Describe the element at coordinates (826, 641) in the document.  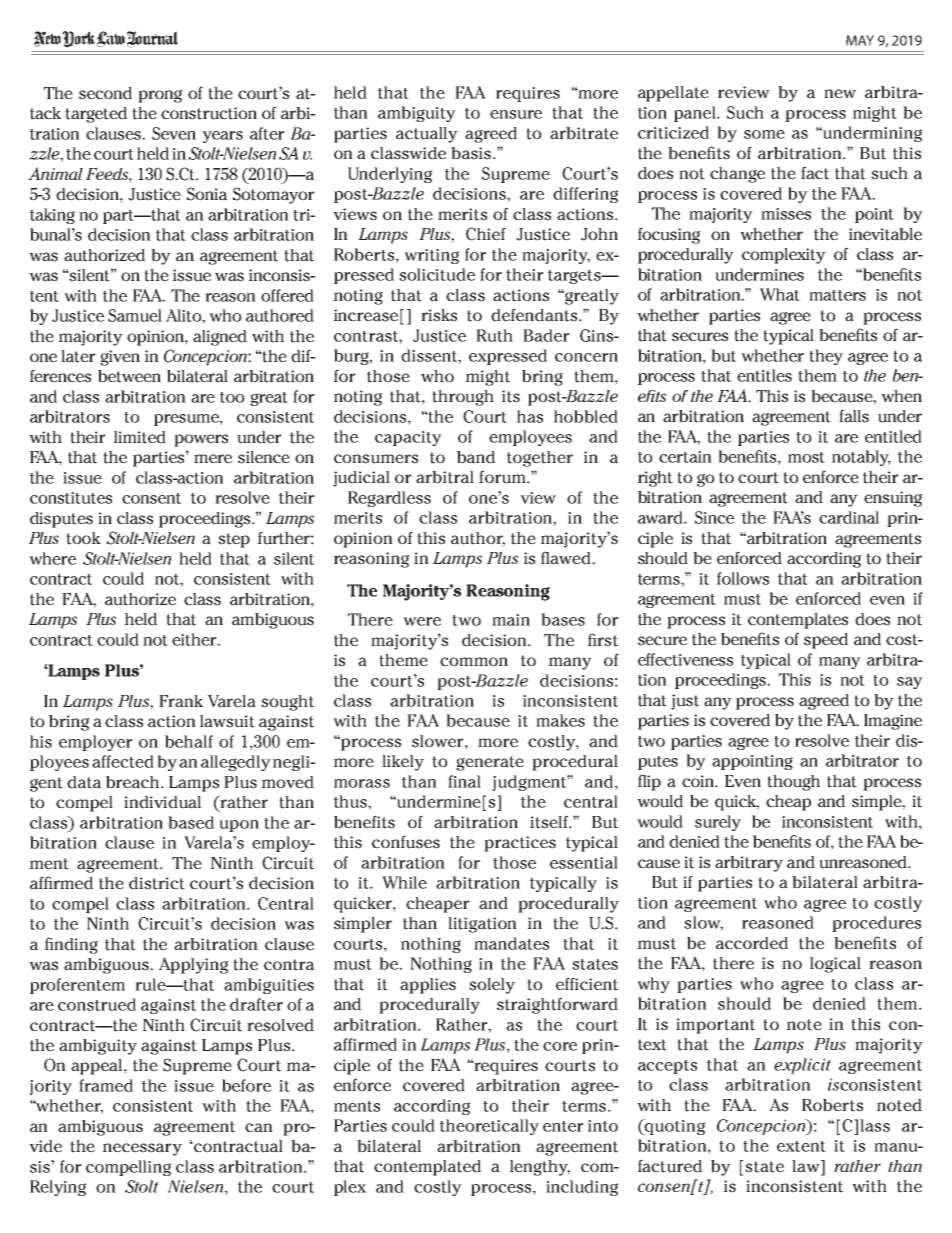
I see `speed` at that location.
